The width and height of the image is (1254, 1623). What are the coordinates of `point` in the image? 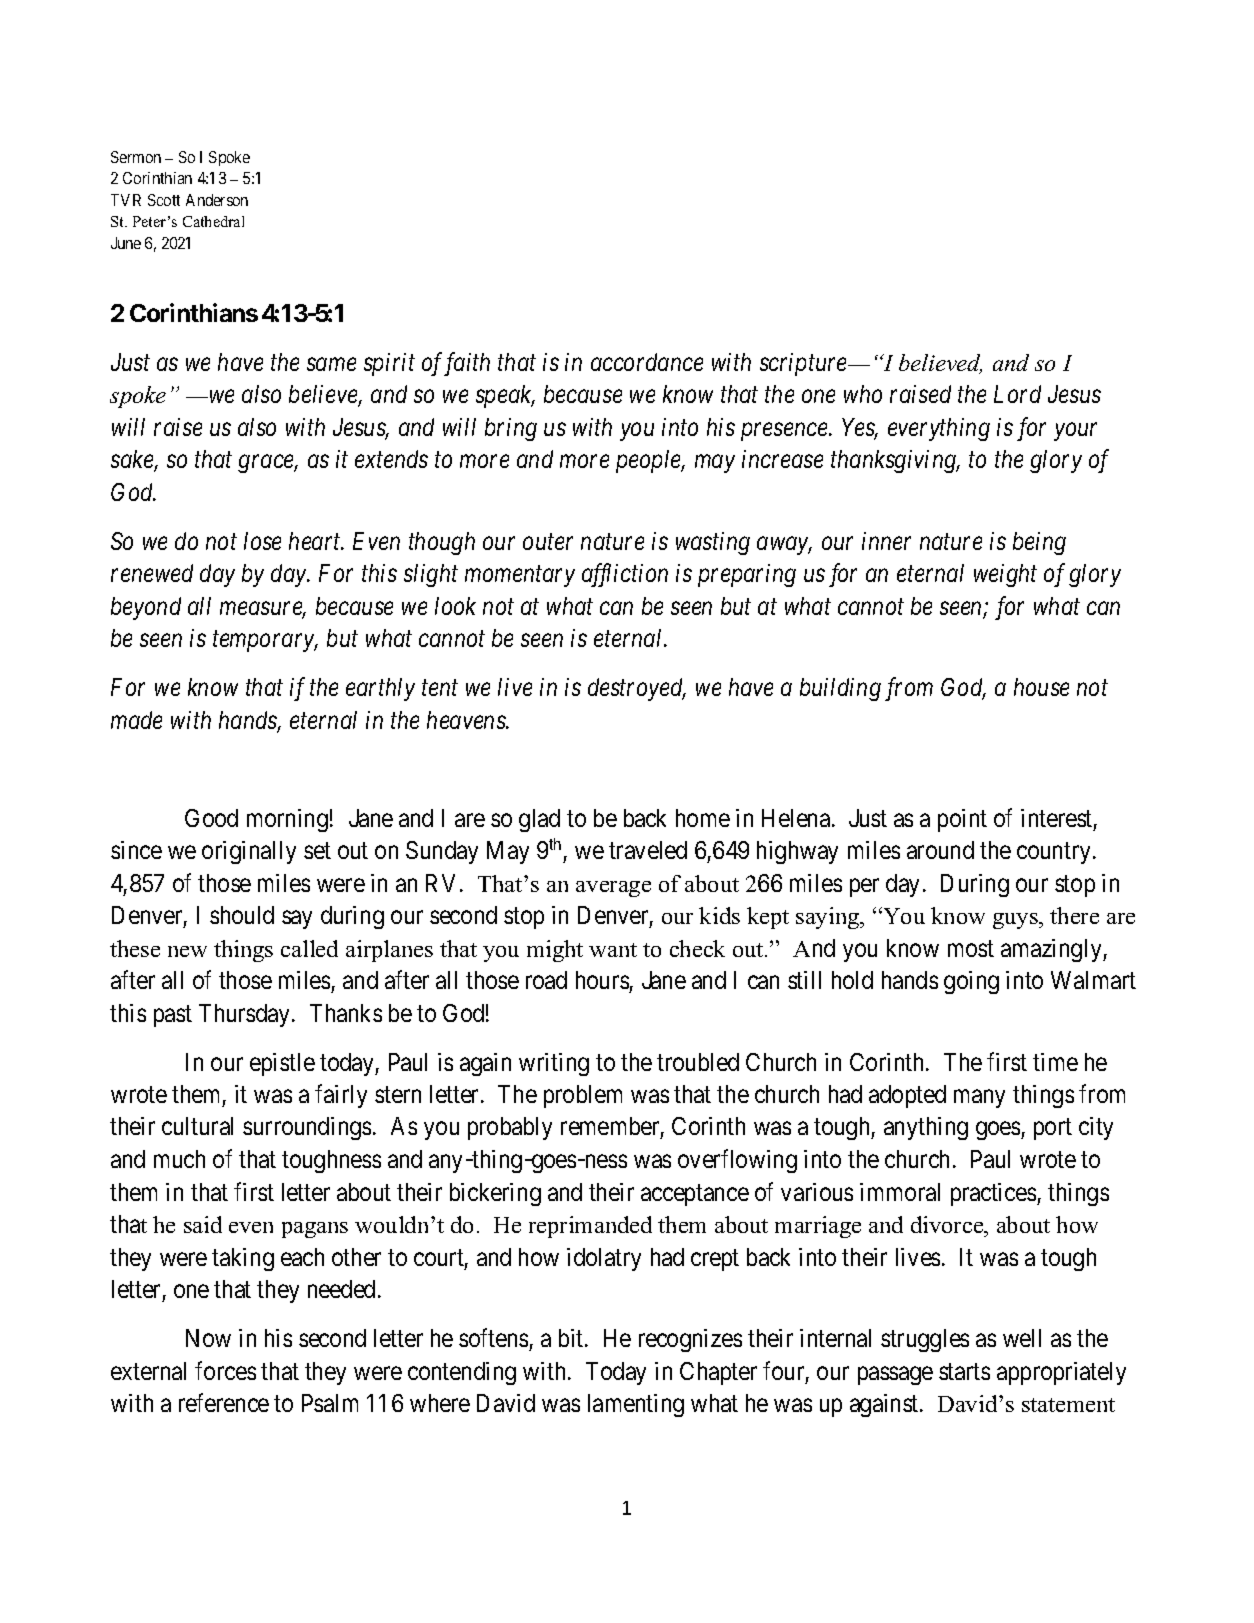 It's located at (962, 820).
